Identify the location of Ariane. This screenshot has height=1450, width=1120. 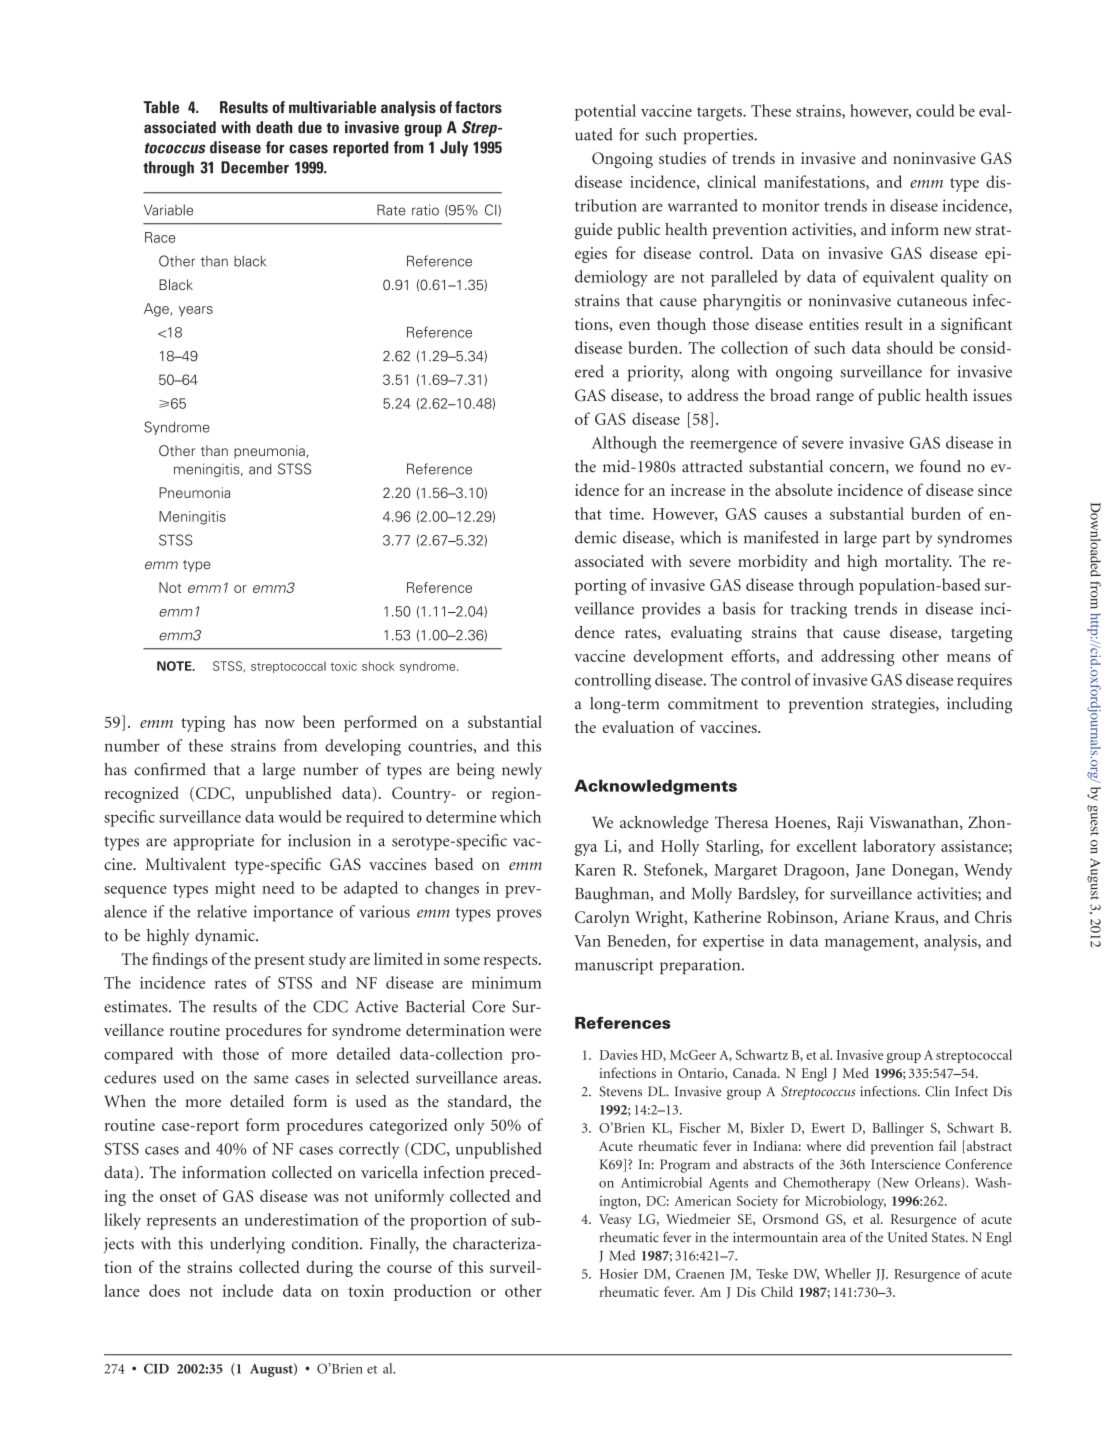
(866, 917).
